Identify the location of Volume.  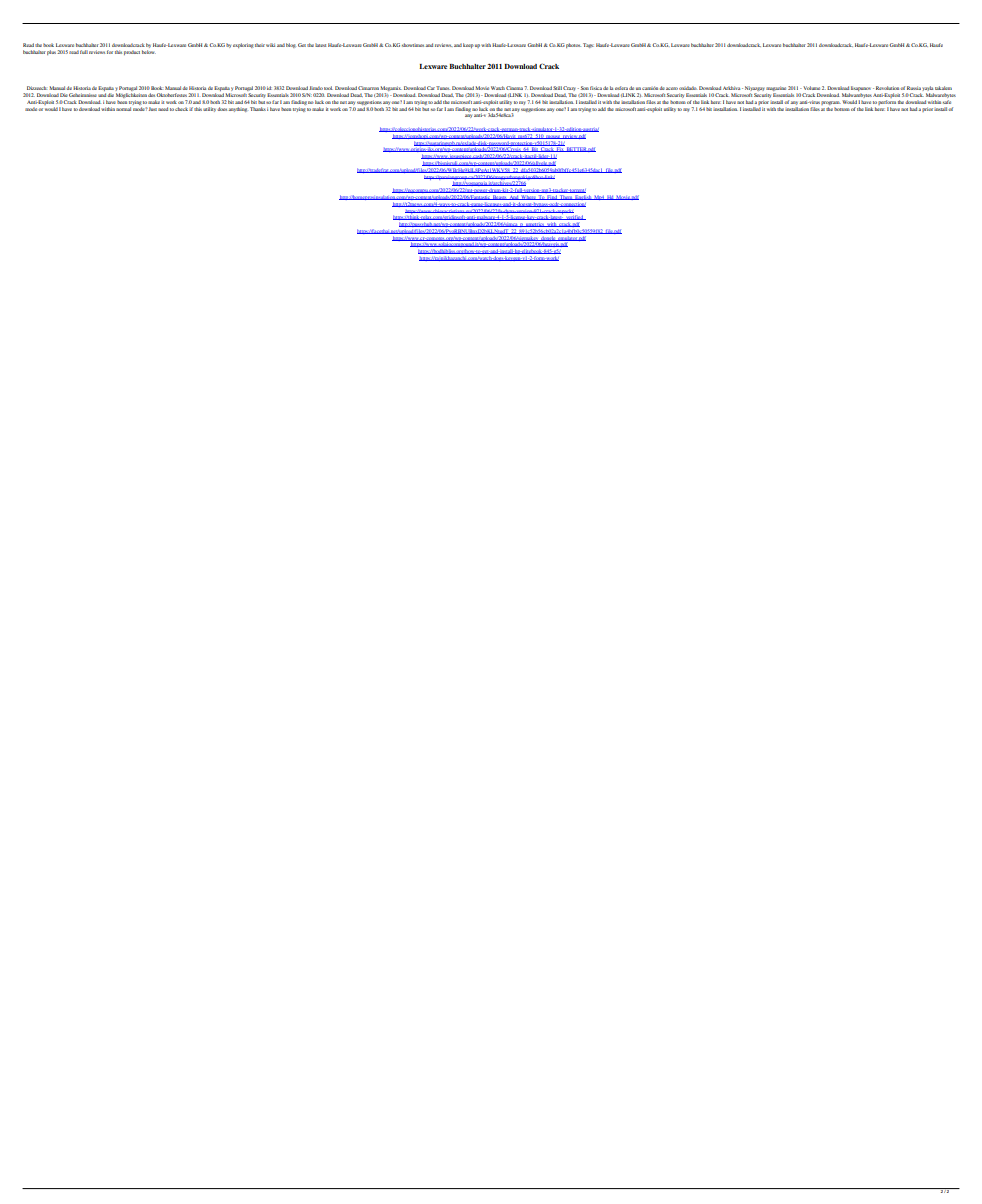
(810, 88).
